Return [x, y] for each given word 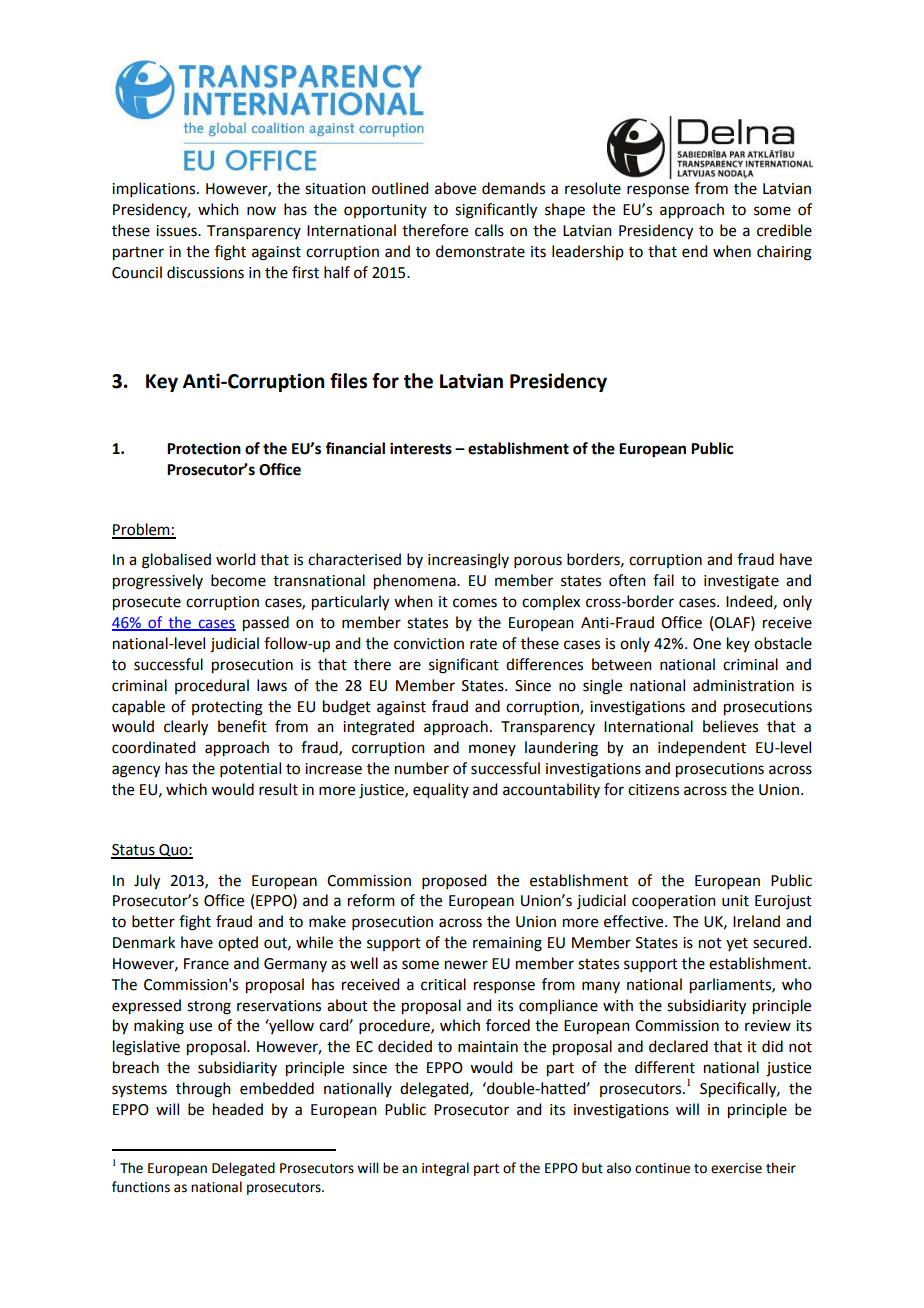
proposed [454, 881]
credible [784, 230]
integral [445, 1169]
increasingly [468, 561]
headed [238, 1109]
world [235, 559]
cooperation [674, 902]
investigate [741, 582]
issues [177, 231]
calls [489, 230]
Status [134, 851]
